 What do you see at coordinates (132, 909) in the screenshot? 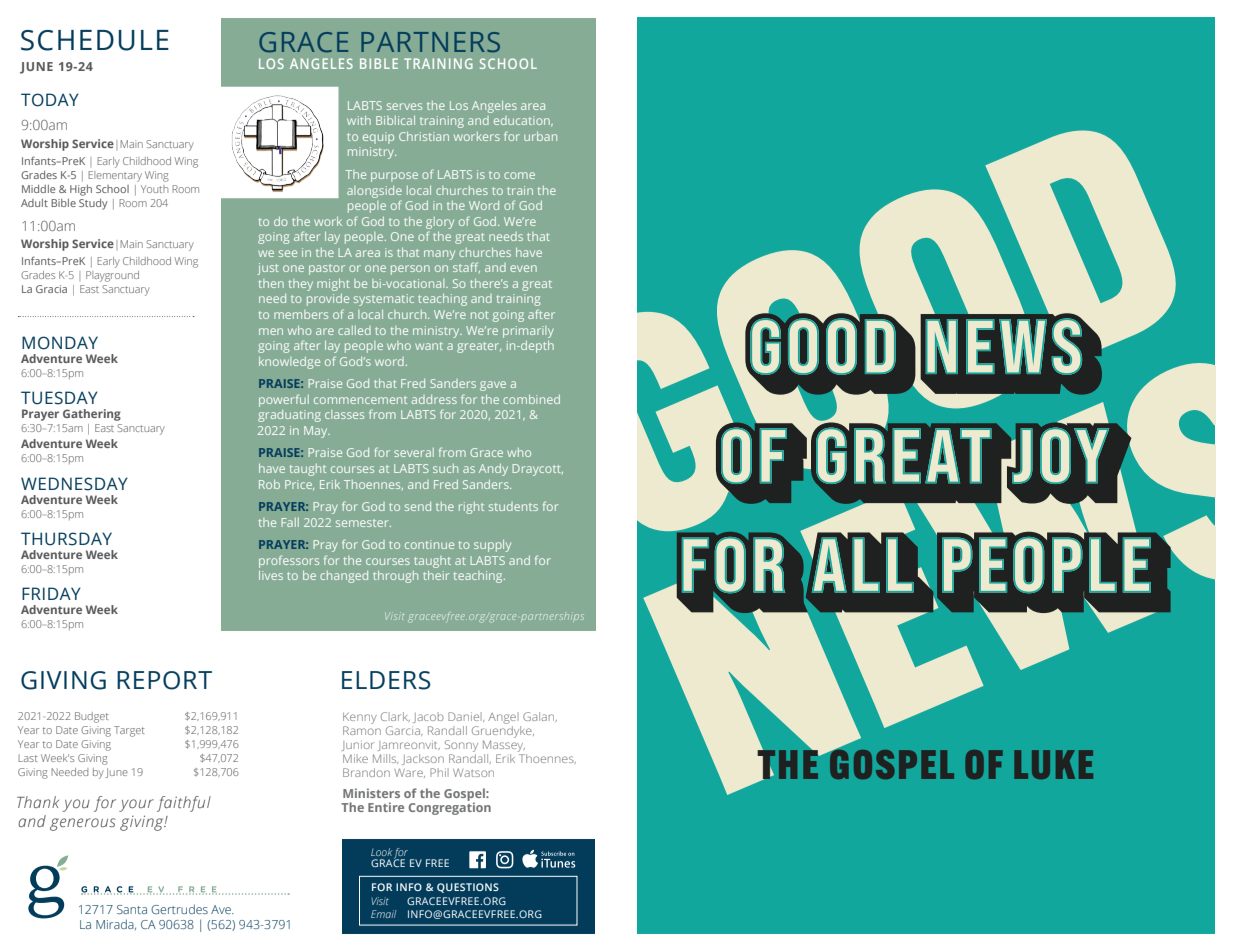
I see `Santa` at bounding box center [132, 909].
